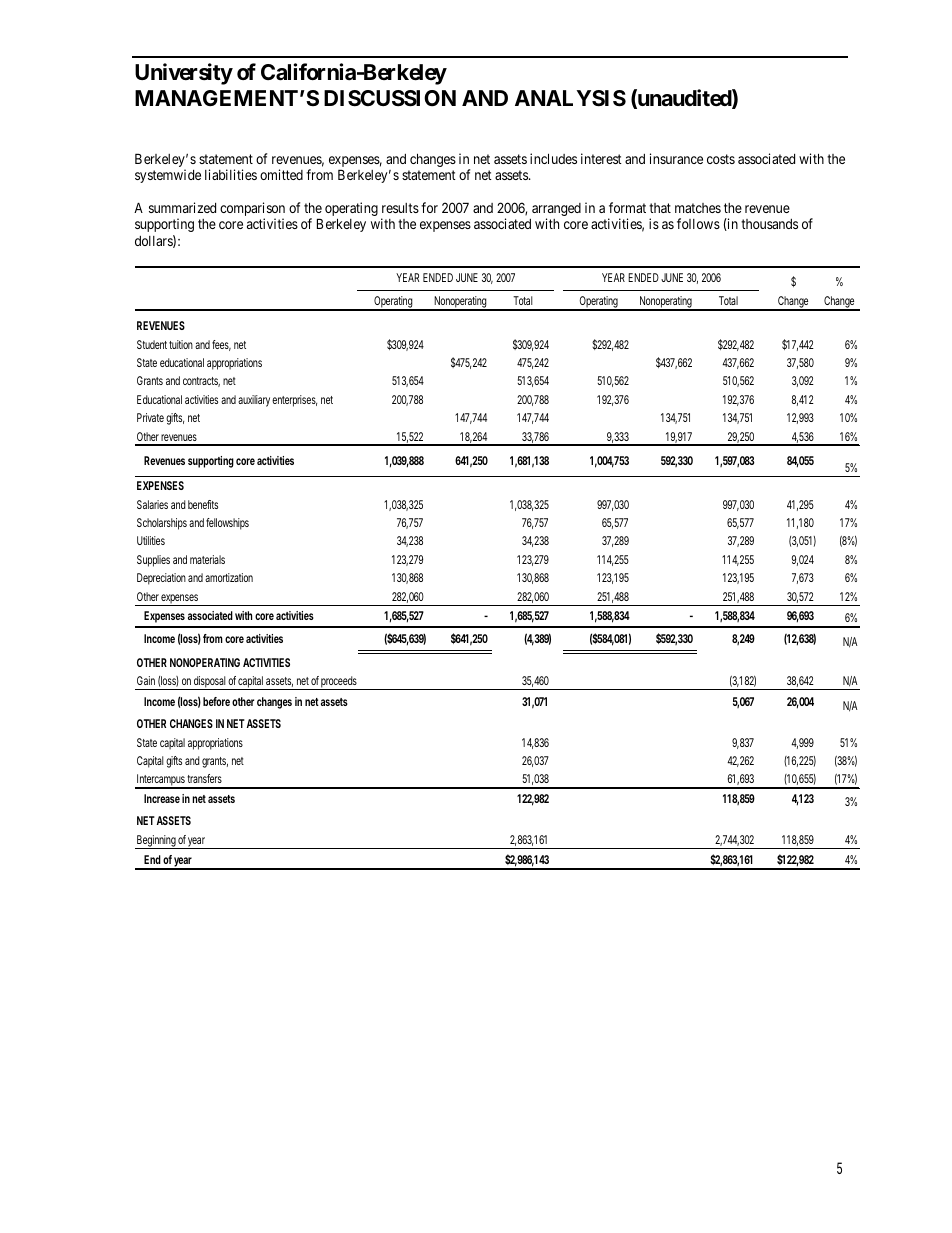  Describe the element at coordinates (390, 98) in the screenshot. I see `DISCUSSION` at that location.
